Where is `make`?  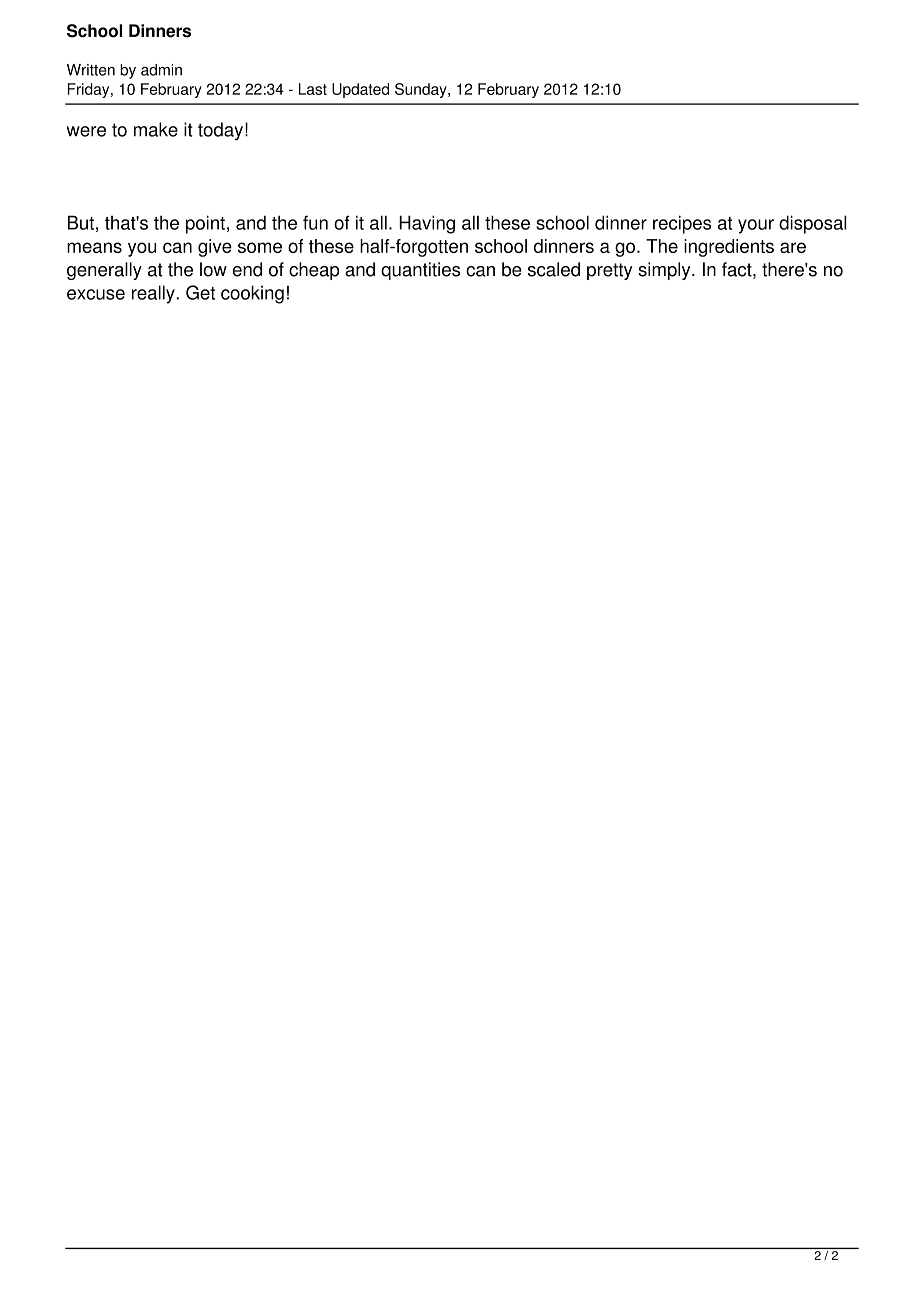
make is located at coordinates (156, 129).
